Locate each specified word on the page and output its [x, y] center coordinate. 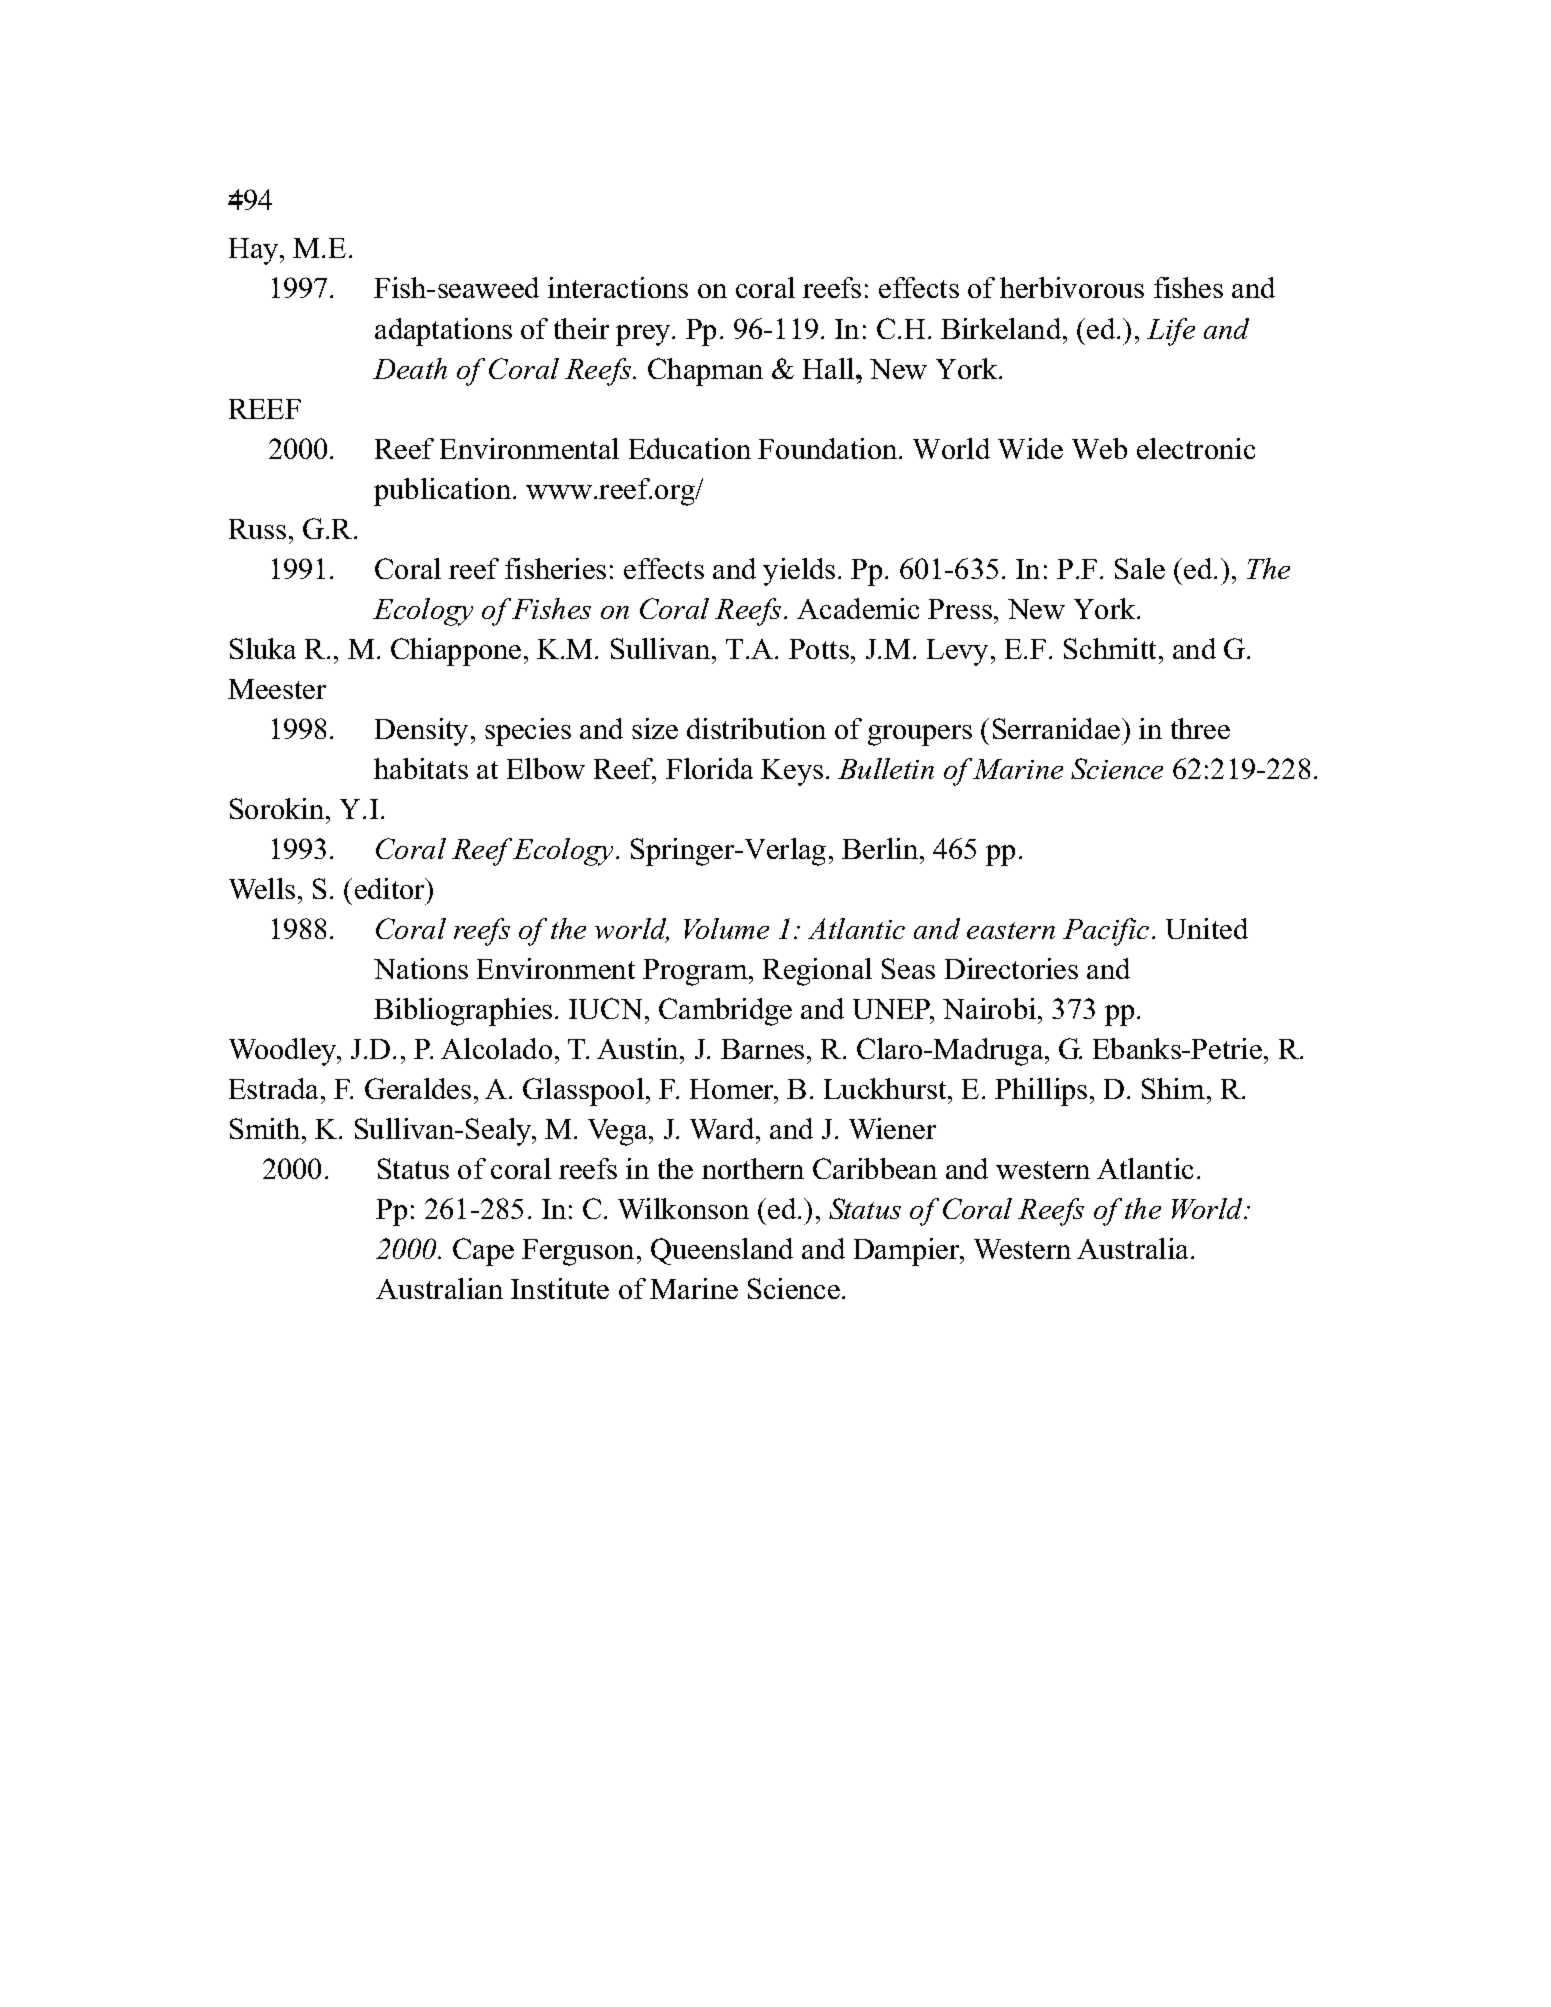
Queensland [722, 1251]
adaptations [443, 332]
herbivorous [1072, 287]
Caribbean [875, 1168]
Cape [483, 1252]
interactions [618, 287]
